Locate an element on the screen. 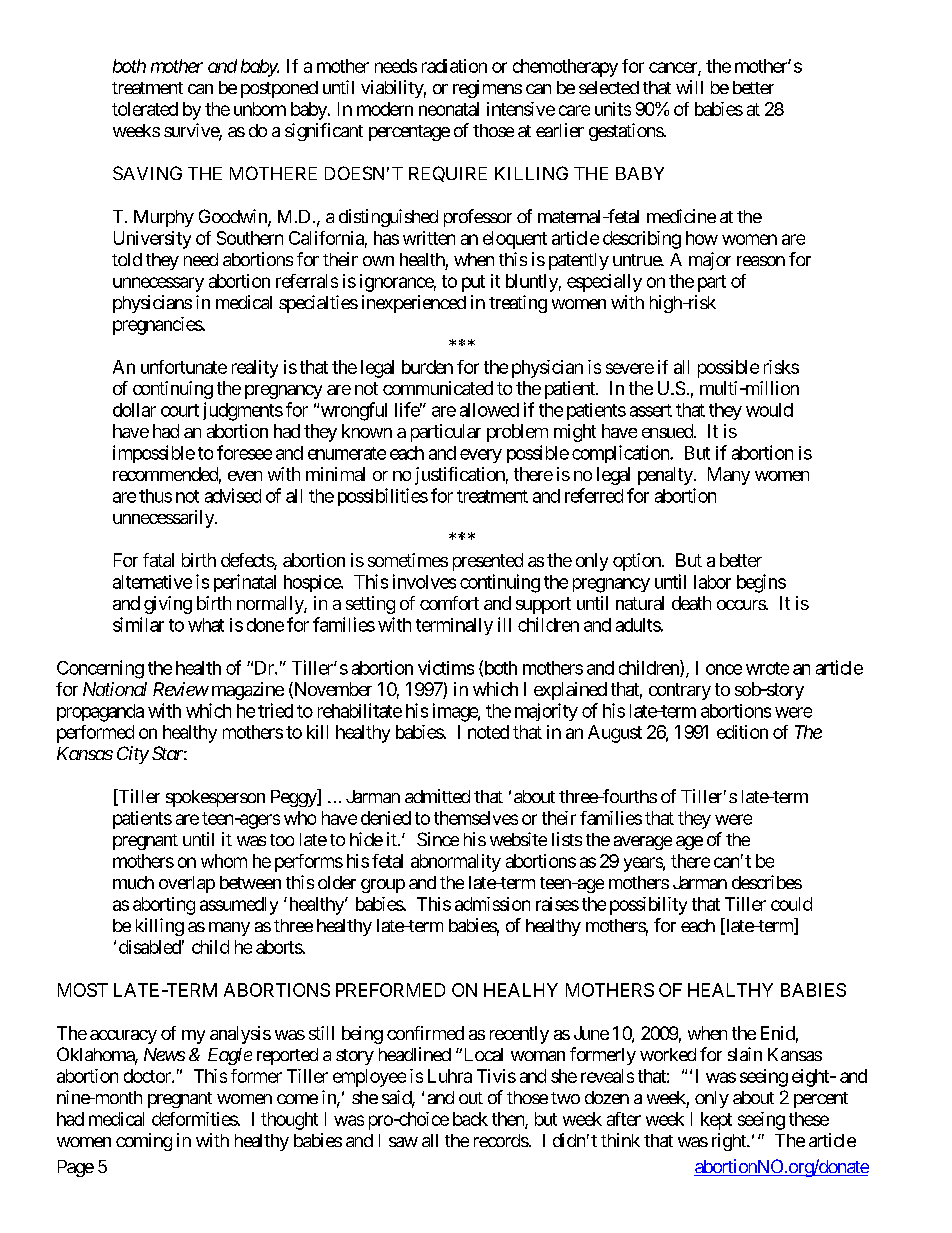  neonatal is located at coordinates (449, 109).
